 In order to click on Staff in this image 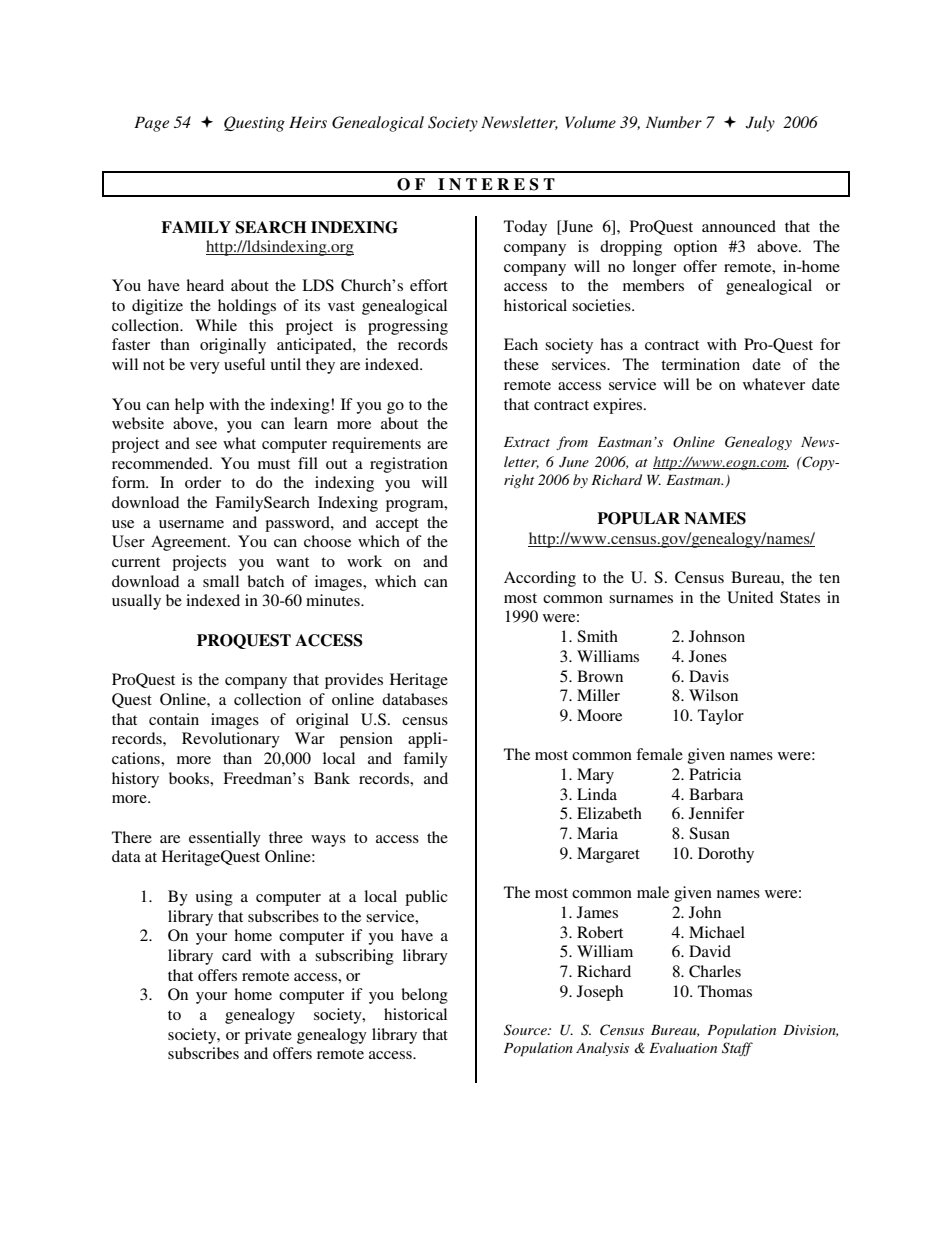, I will do `click(737, 1049)`.
